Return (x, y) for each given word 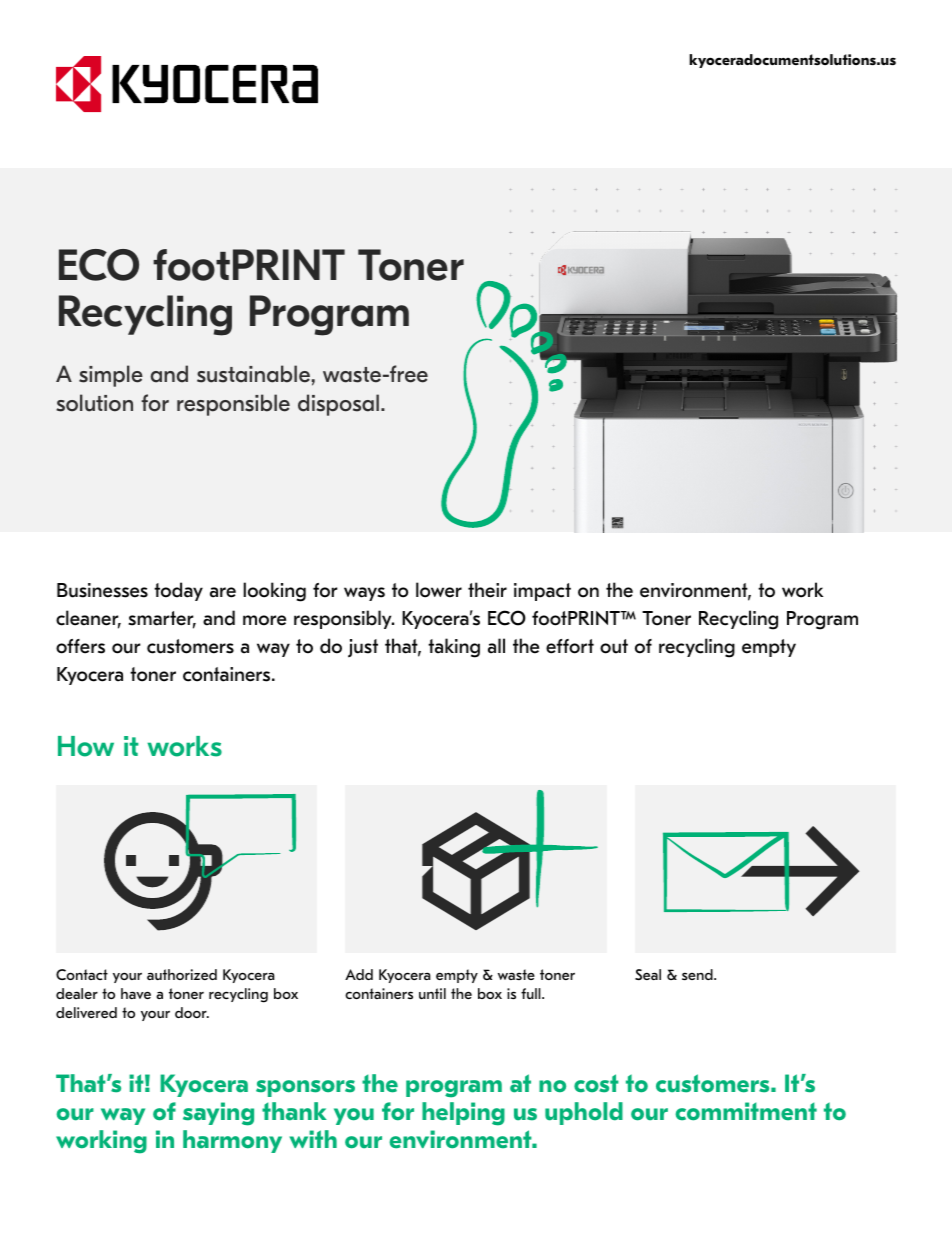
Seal (648, 974)
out (614, 646)
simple (111, 376)
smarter (162, 620)
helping (463, 1114)
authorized (182, 974)
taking (454, 648)
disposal (338, 405)
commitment (746, 1111)
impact (542, 592)
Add (359, 974)
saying (218, 1114)
